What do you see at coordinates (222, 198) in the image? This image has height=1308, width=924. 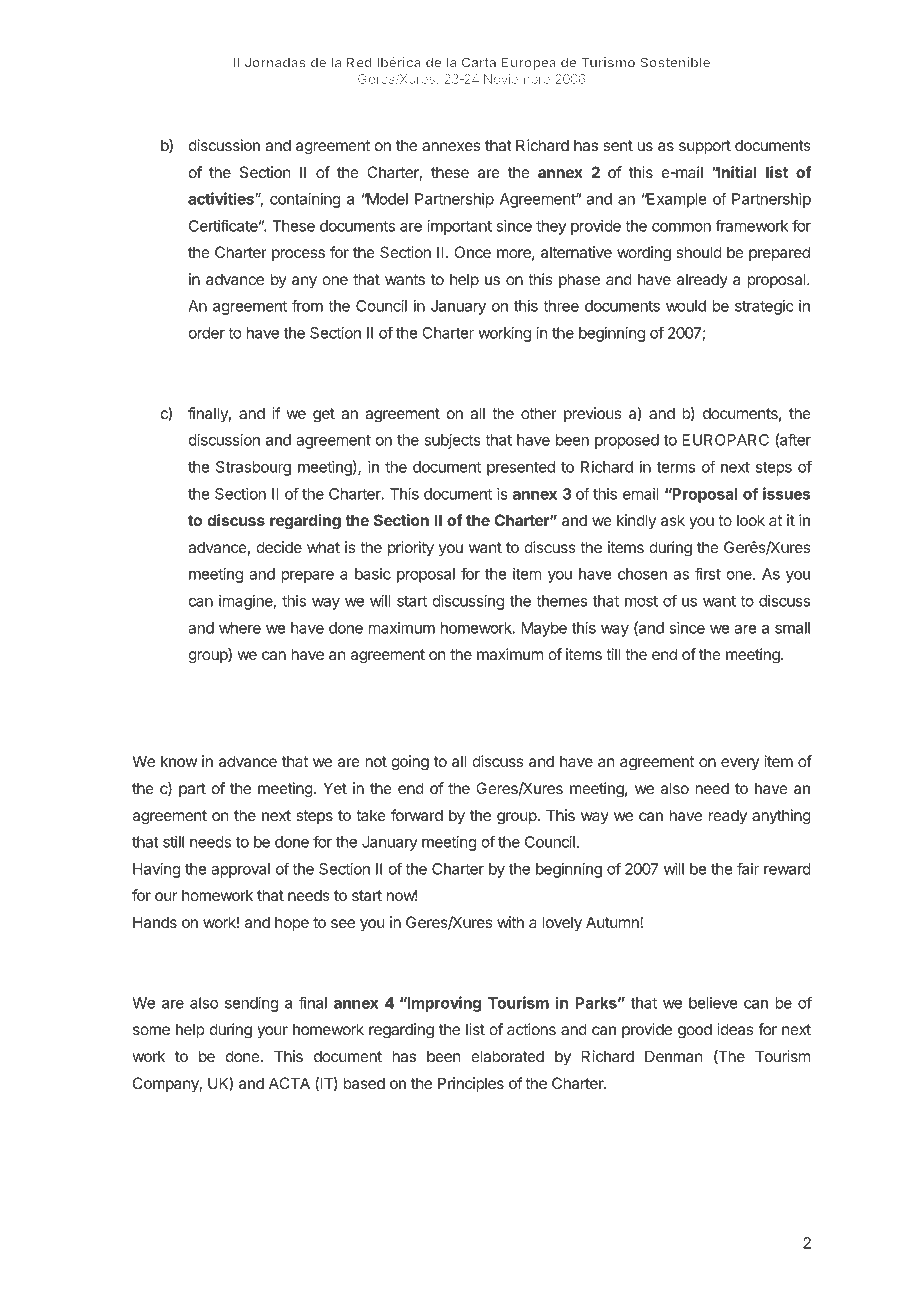 I see `activities` at bounding box center [222, 198].
